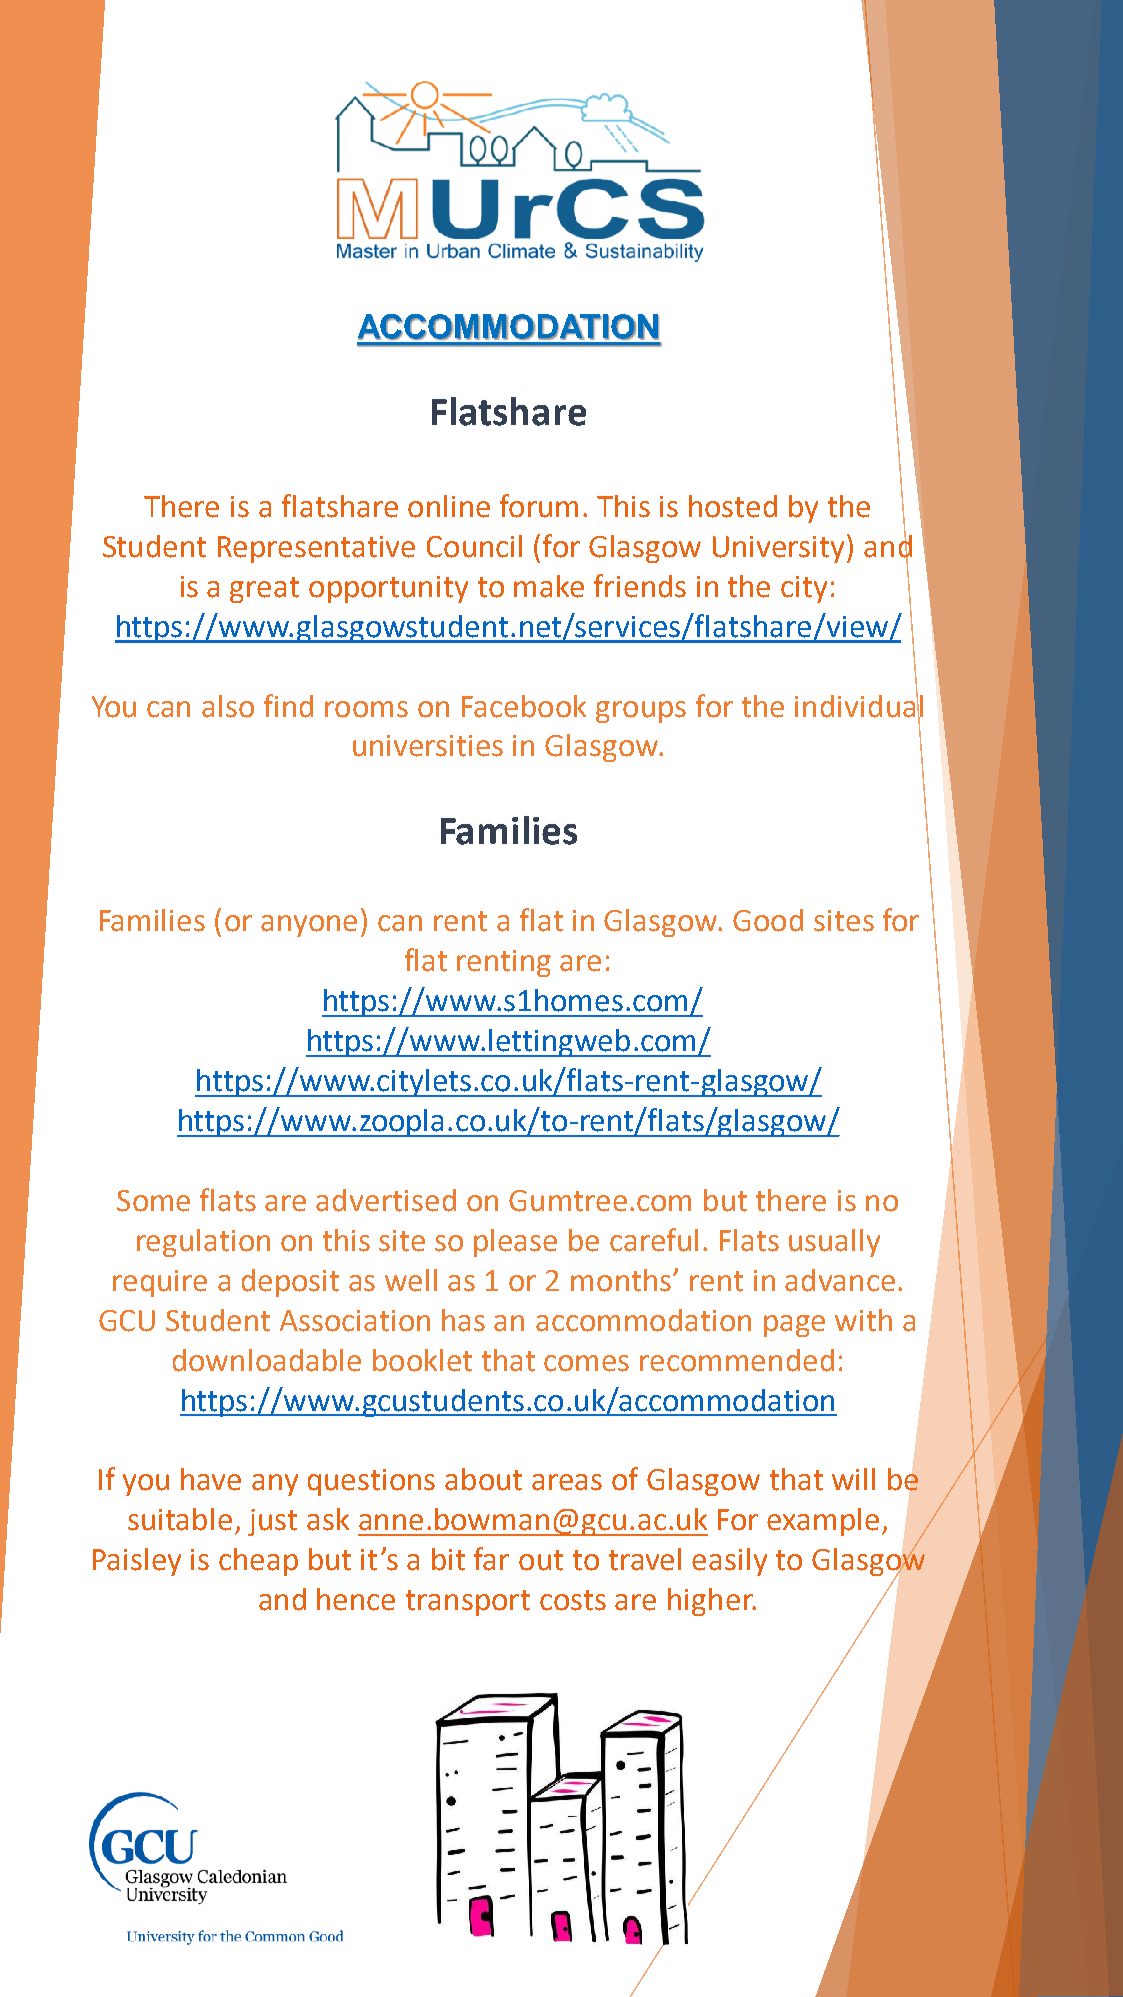 This screenshot has width=1123, height=1997. What do you see at coordinates (258, 1562) in the screenshot?
I see `cheap` at bounding box center [258, 1562].
